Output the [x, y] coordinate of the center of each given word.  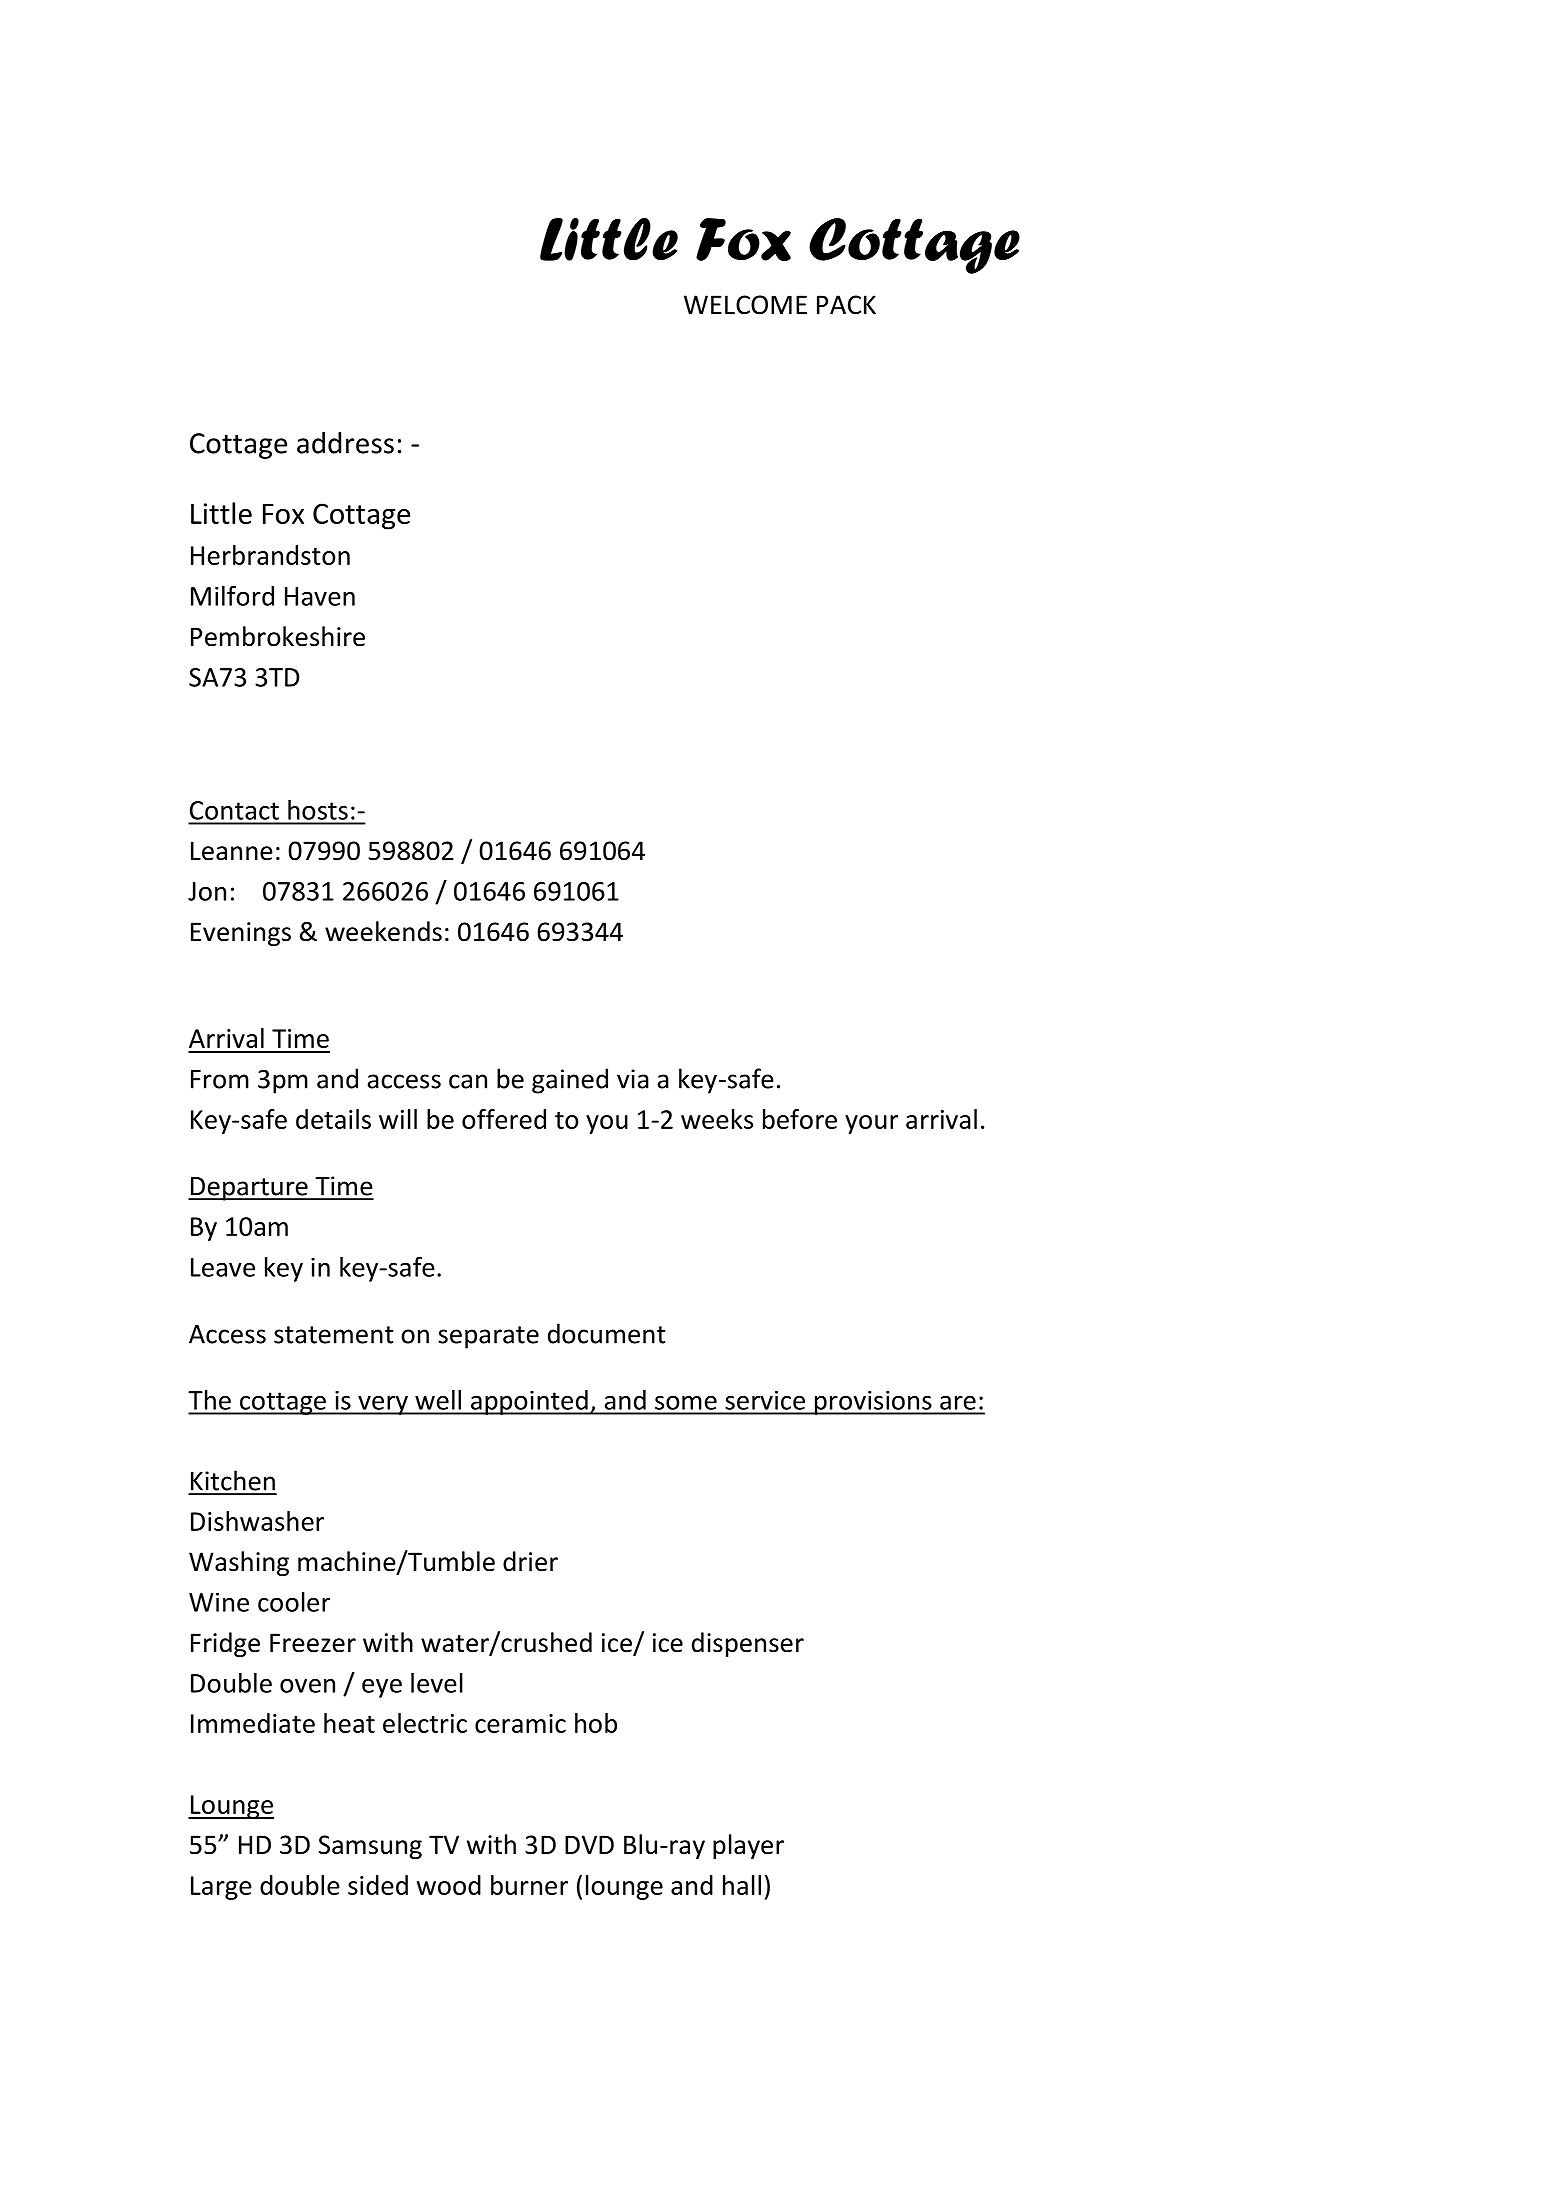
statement [334, 1335]
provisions [873, 1402]
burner [529, 1885]
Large [221, 1888]
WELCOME [745, 305]
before [800, 1119]
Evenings [241, 934]
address [345, 443]
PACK [846, 305]
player [748, 1846]
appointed [529, 1402]
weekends [383, 931]
